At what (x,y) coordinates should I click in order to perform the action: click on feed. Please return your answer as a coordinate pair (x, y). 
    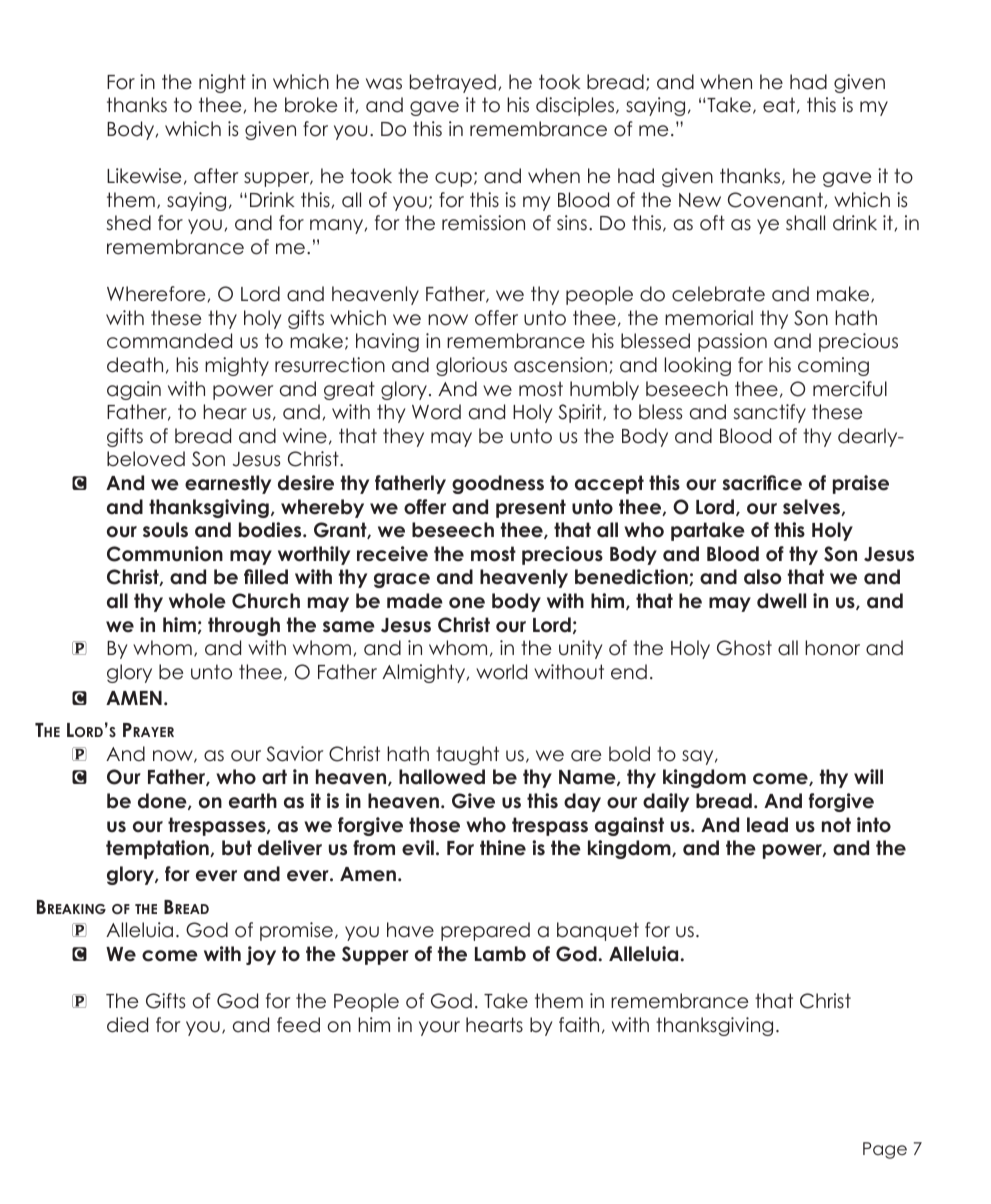
    Looking at the image, I should click on (298, 1025).
